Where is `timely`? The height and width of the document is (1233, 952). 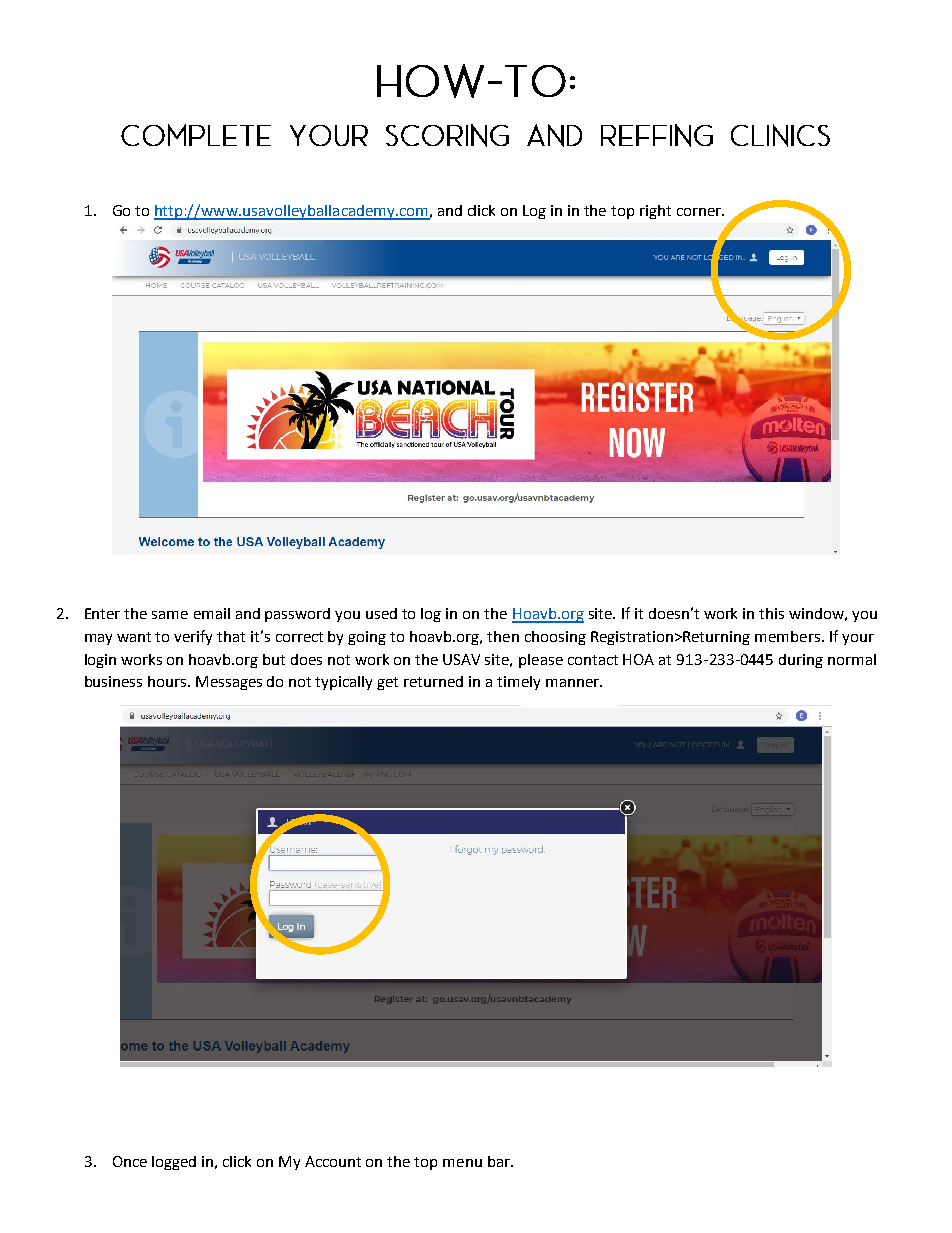 timely is located at coordinates (518, 683).
